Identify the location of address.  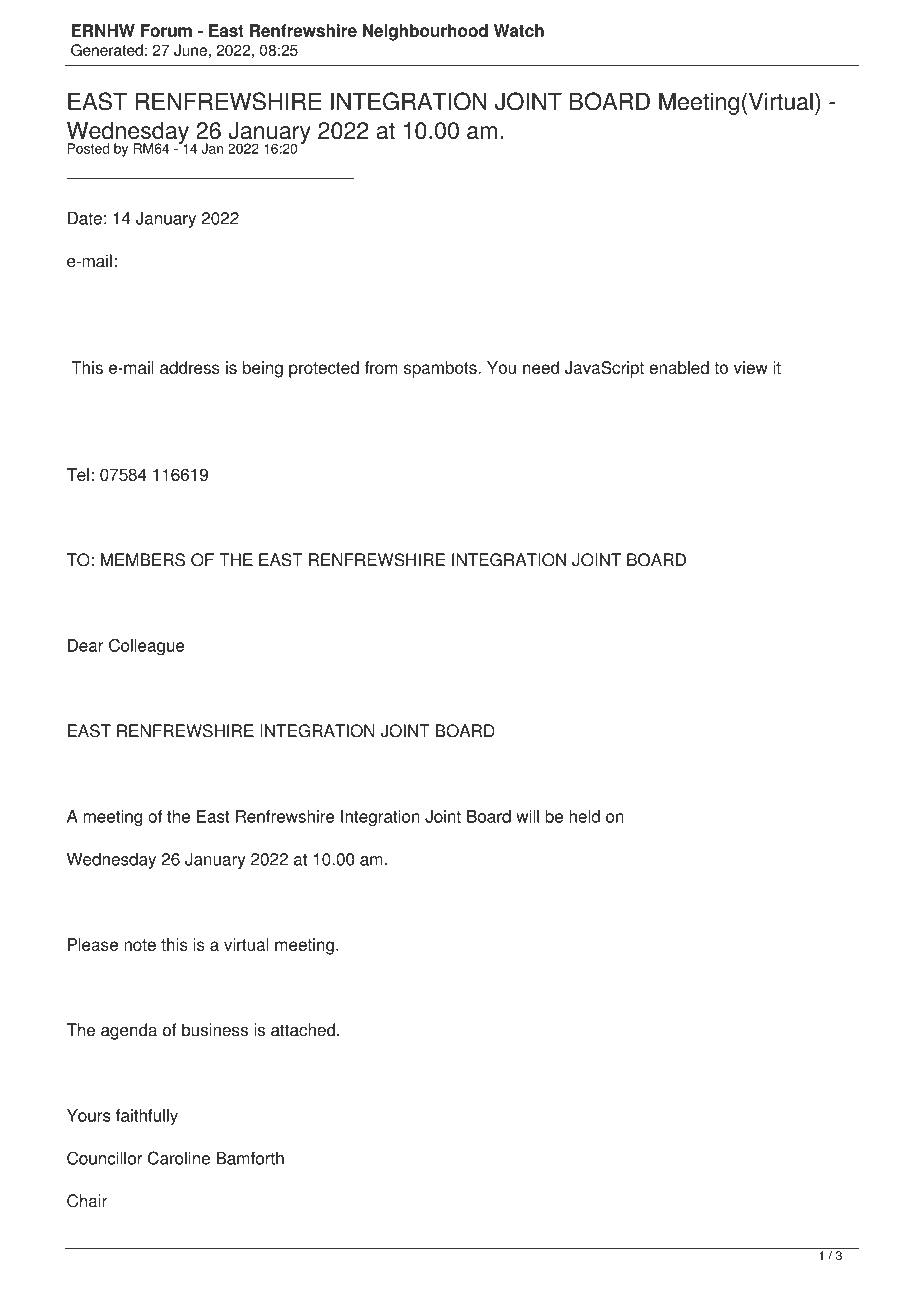
(190, 367).
